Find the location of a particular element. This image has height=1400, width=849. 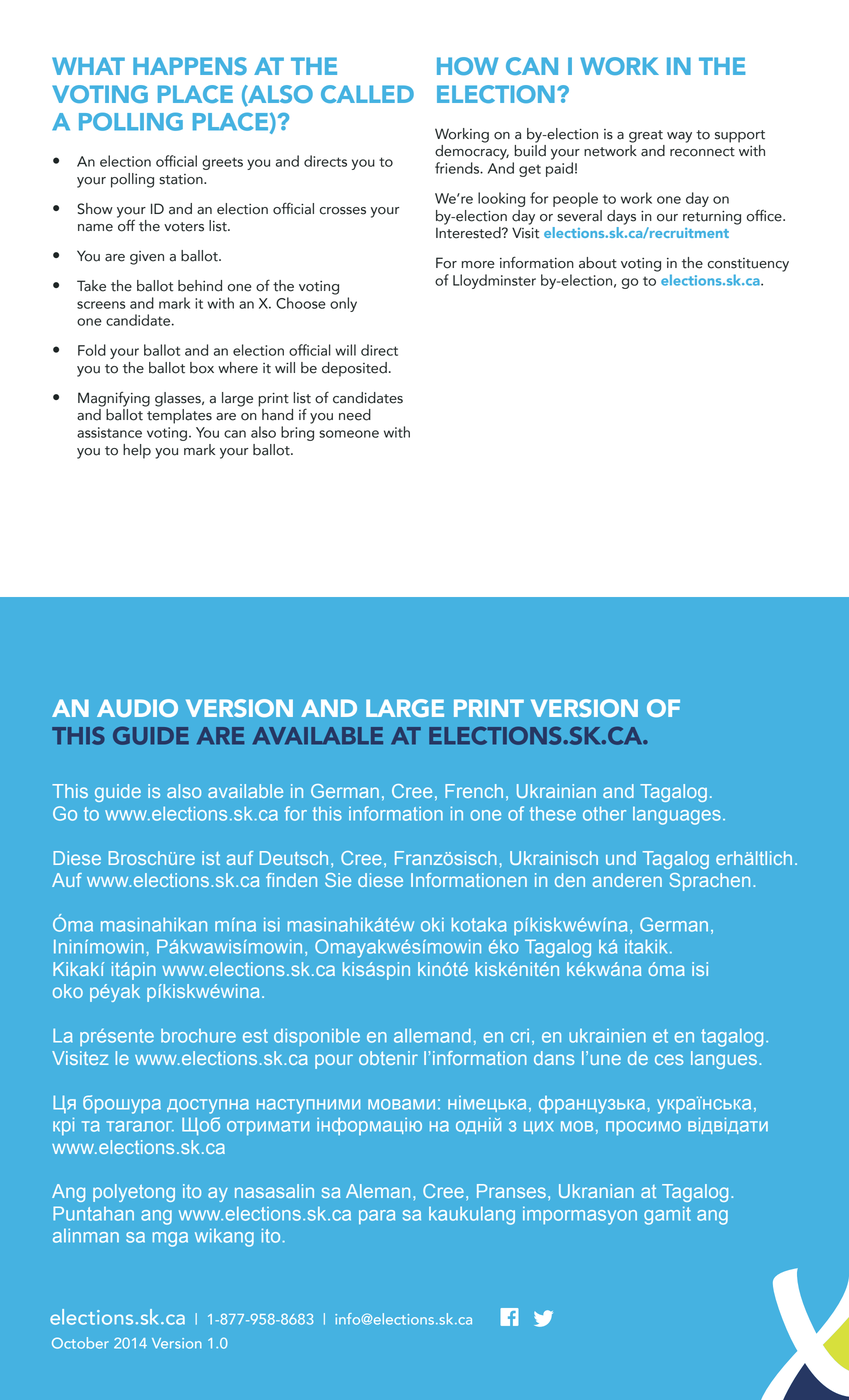

CALLED is located at coordinates (367, 94).
